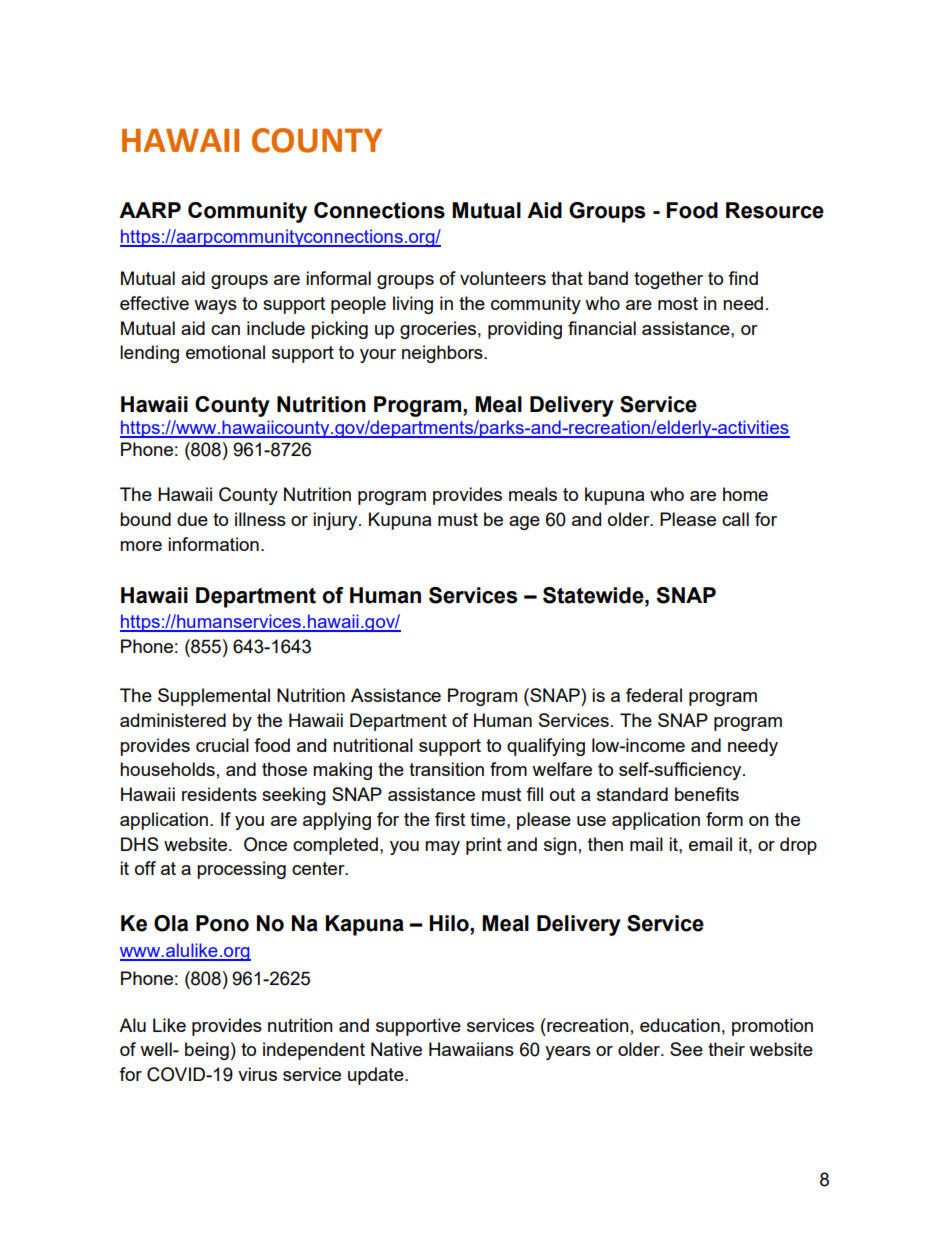  Describe the element at coordinates (743, 278) in the image. I see `find` at that location.
